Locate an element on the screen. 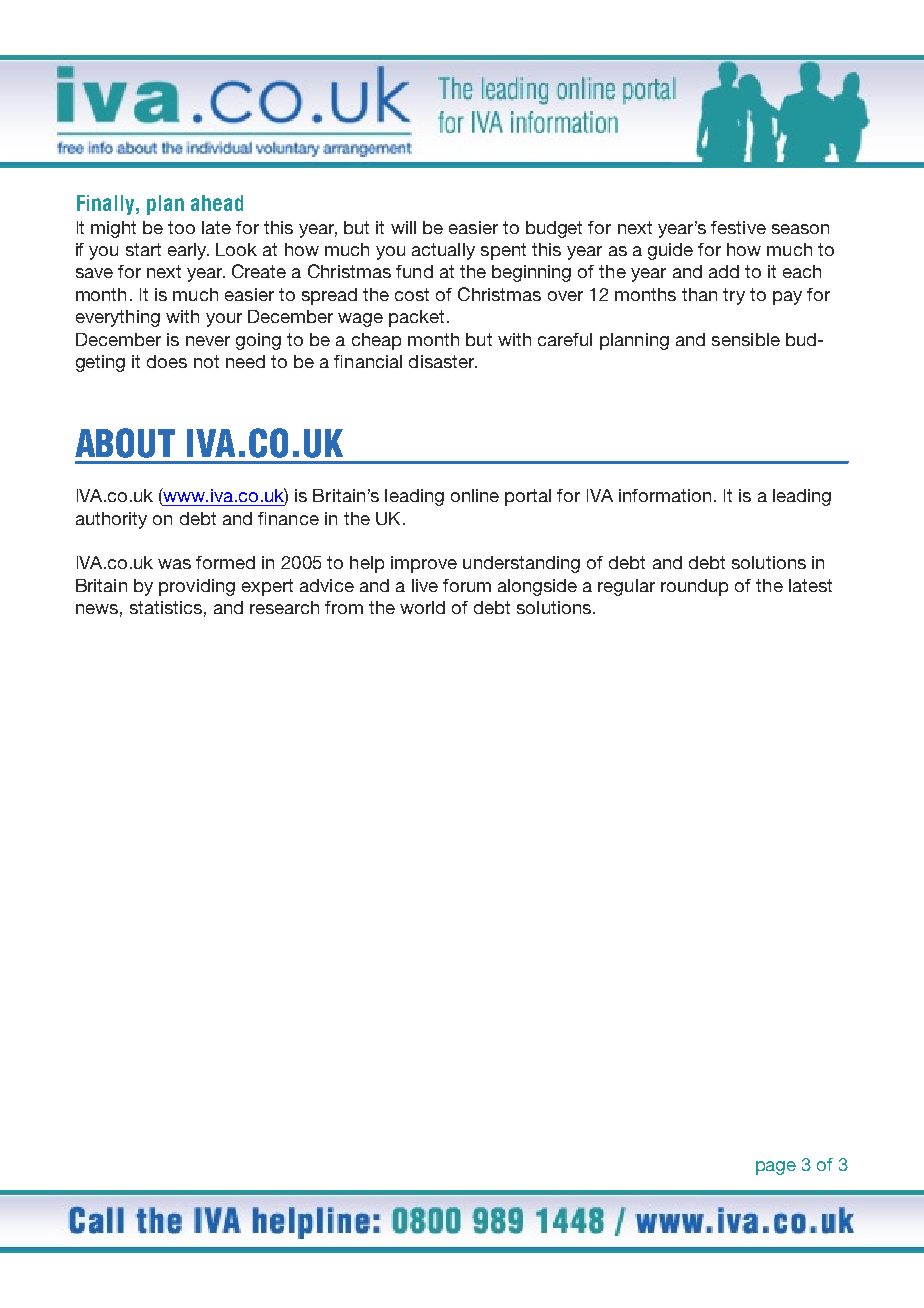 The height and width of the screenshot is (1308, 924). too is located at coordinates (181, 227).
